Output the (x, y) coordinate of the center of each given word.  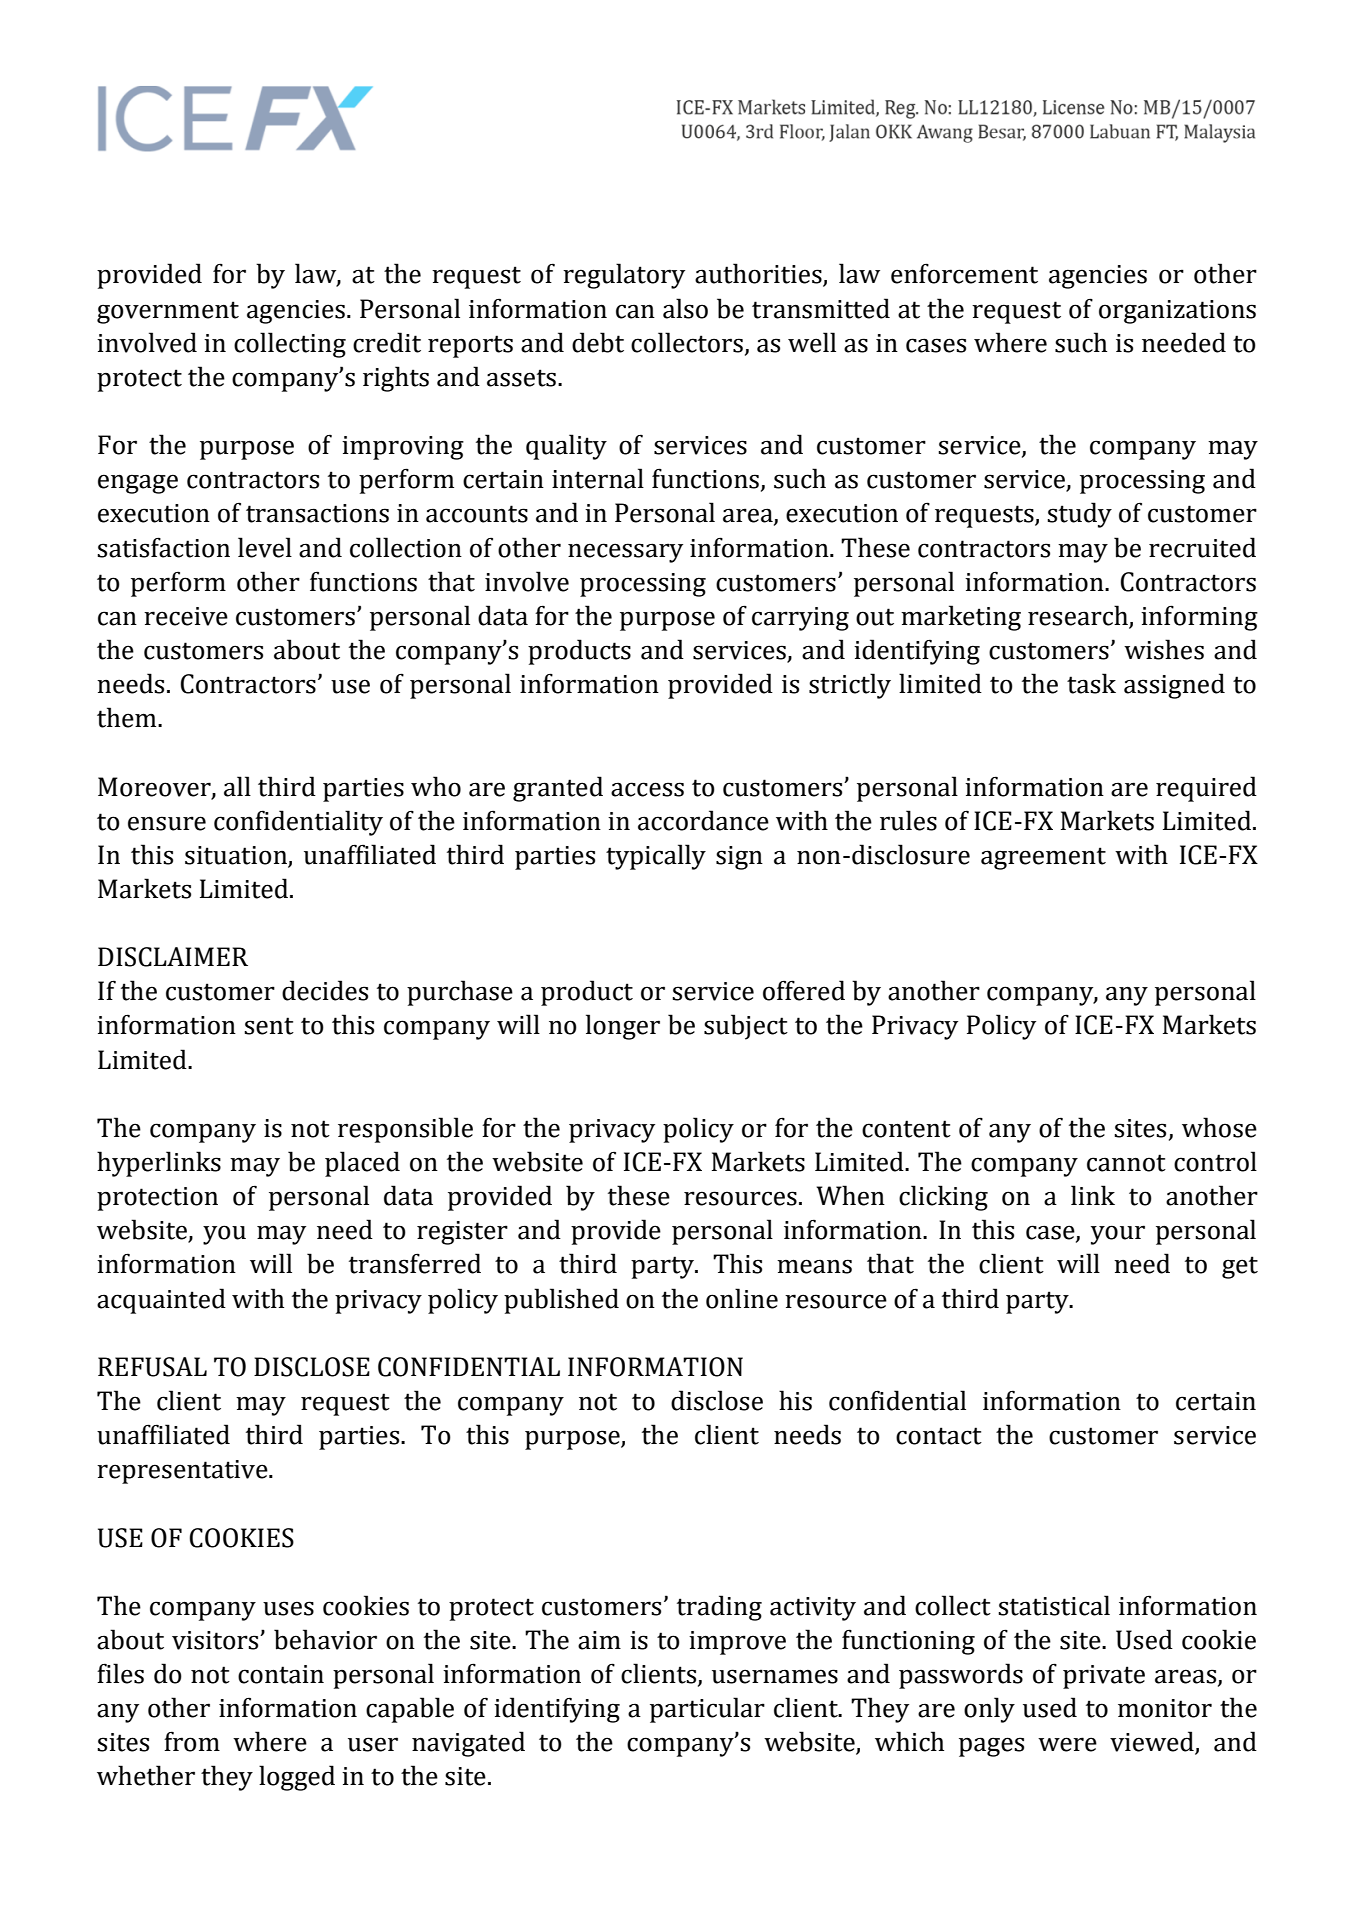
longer (623, 1027)
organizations (1177, 312)
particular (707, 1710)
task (1091, 683)
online (742, 1298)
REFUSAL (152, 1367)
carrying (800, 619)
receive (186, 616)
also (685, 308)
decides (325, 990)
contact (939, 1436)
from (192, 1741)
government (168, 312)
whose (1219, 1127)
